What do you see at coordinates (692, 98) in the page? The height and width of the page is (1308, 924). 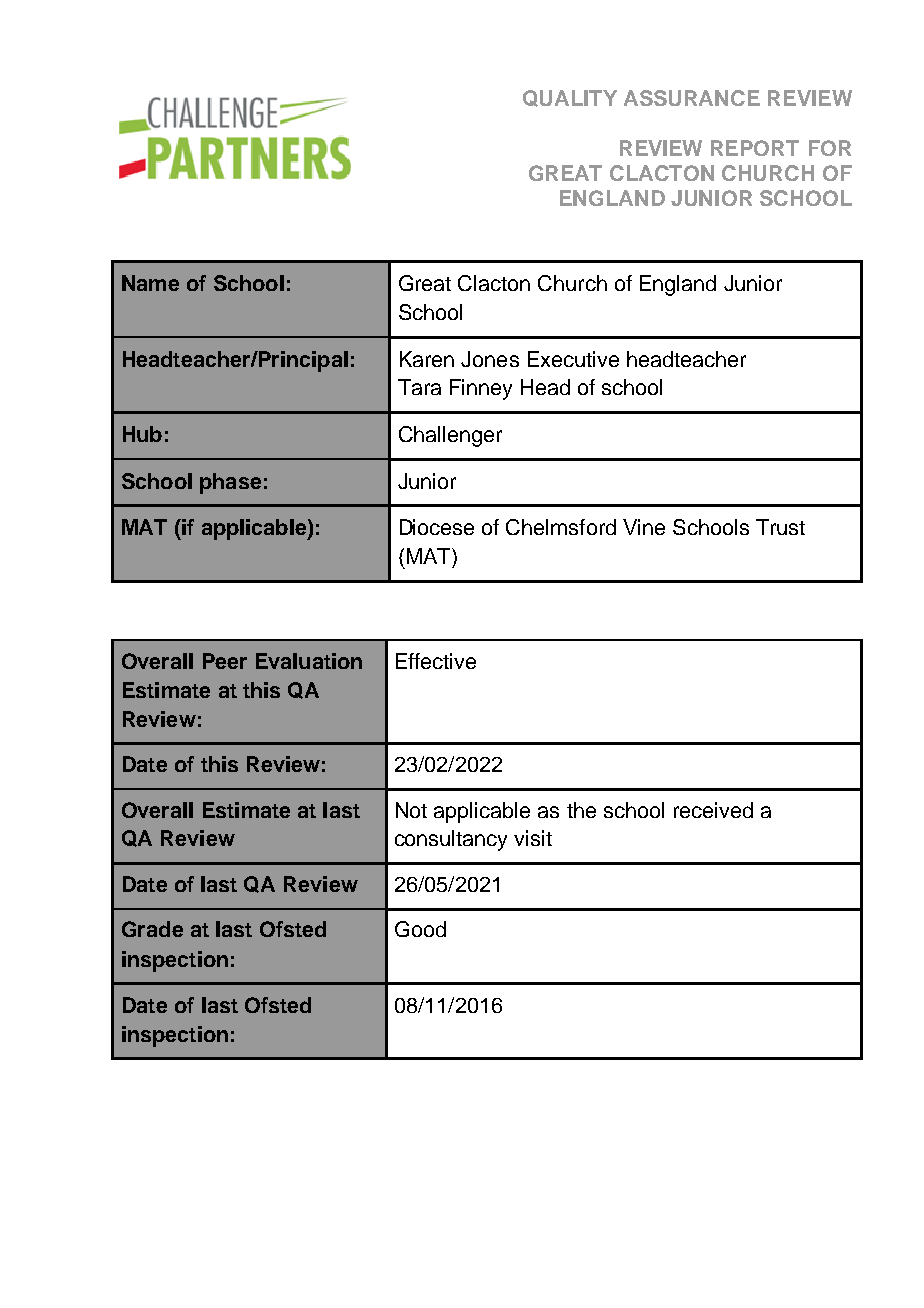 I see `ASSURANCE` at bounding box center [692, 98].
